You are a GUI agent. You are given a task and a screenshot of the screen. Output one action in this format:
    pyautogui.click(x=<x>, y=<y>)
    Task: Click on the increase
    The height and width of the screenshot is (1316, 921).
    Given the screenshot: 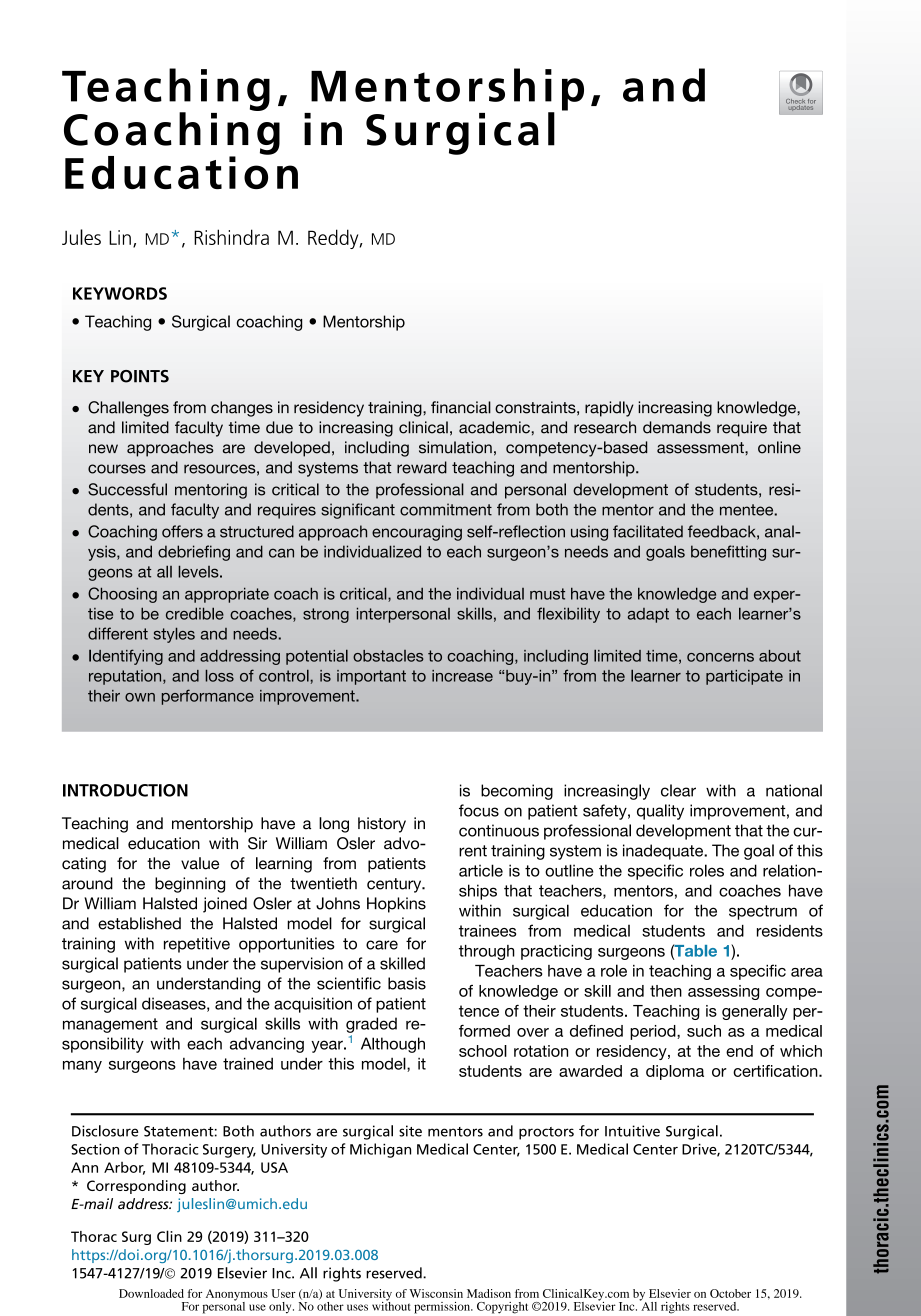 What is the action you would take?
    pyautogui.click(x=462, y=676)
